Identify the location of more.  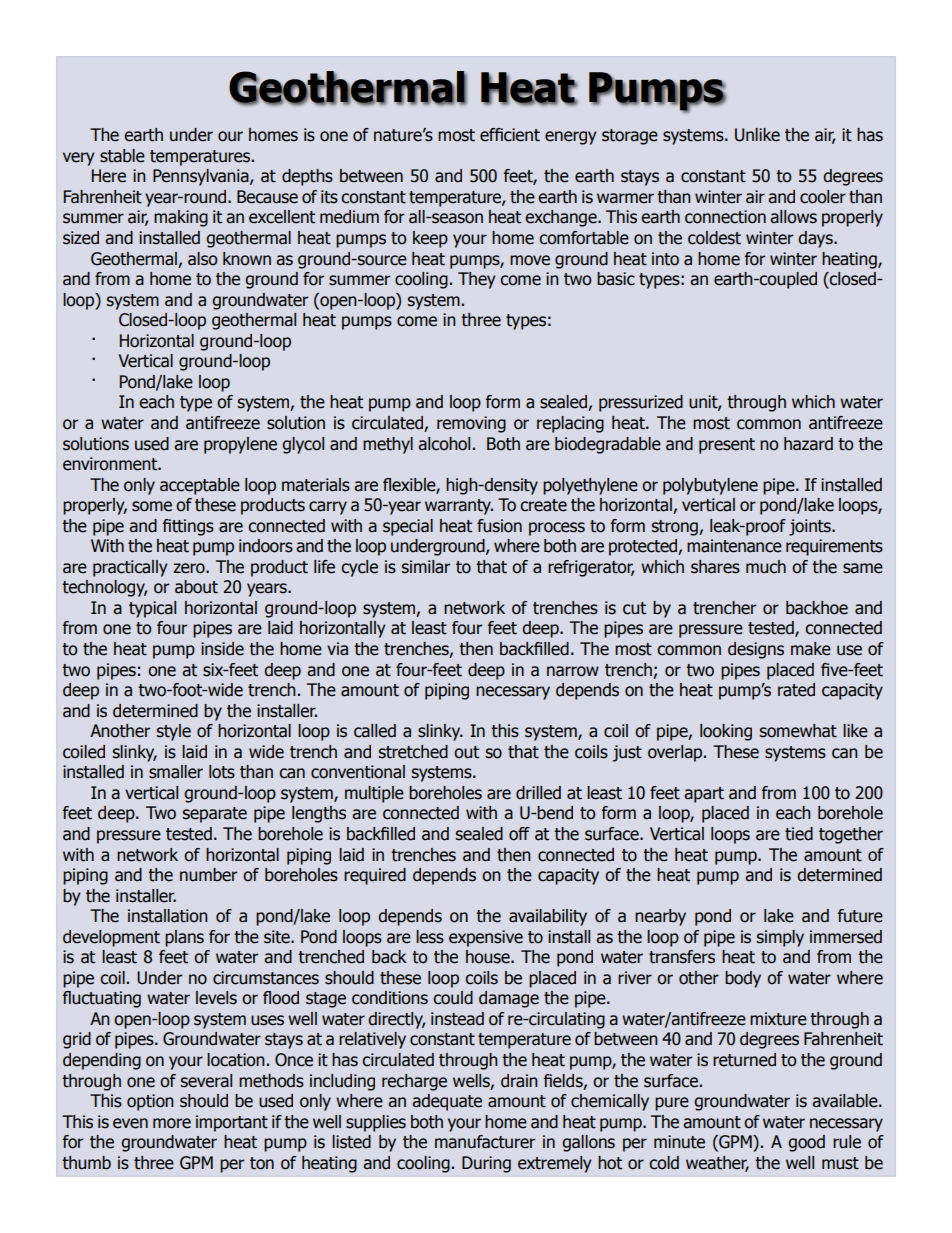
(172, 1123).
